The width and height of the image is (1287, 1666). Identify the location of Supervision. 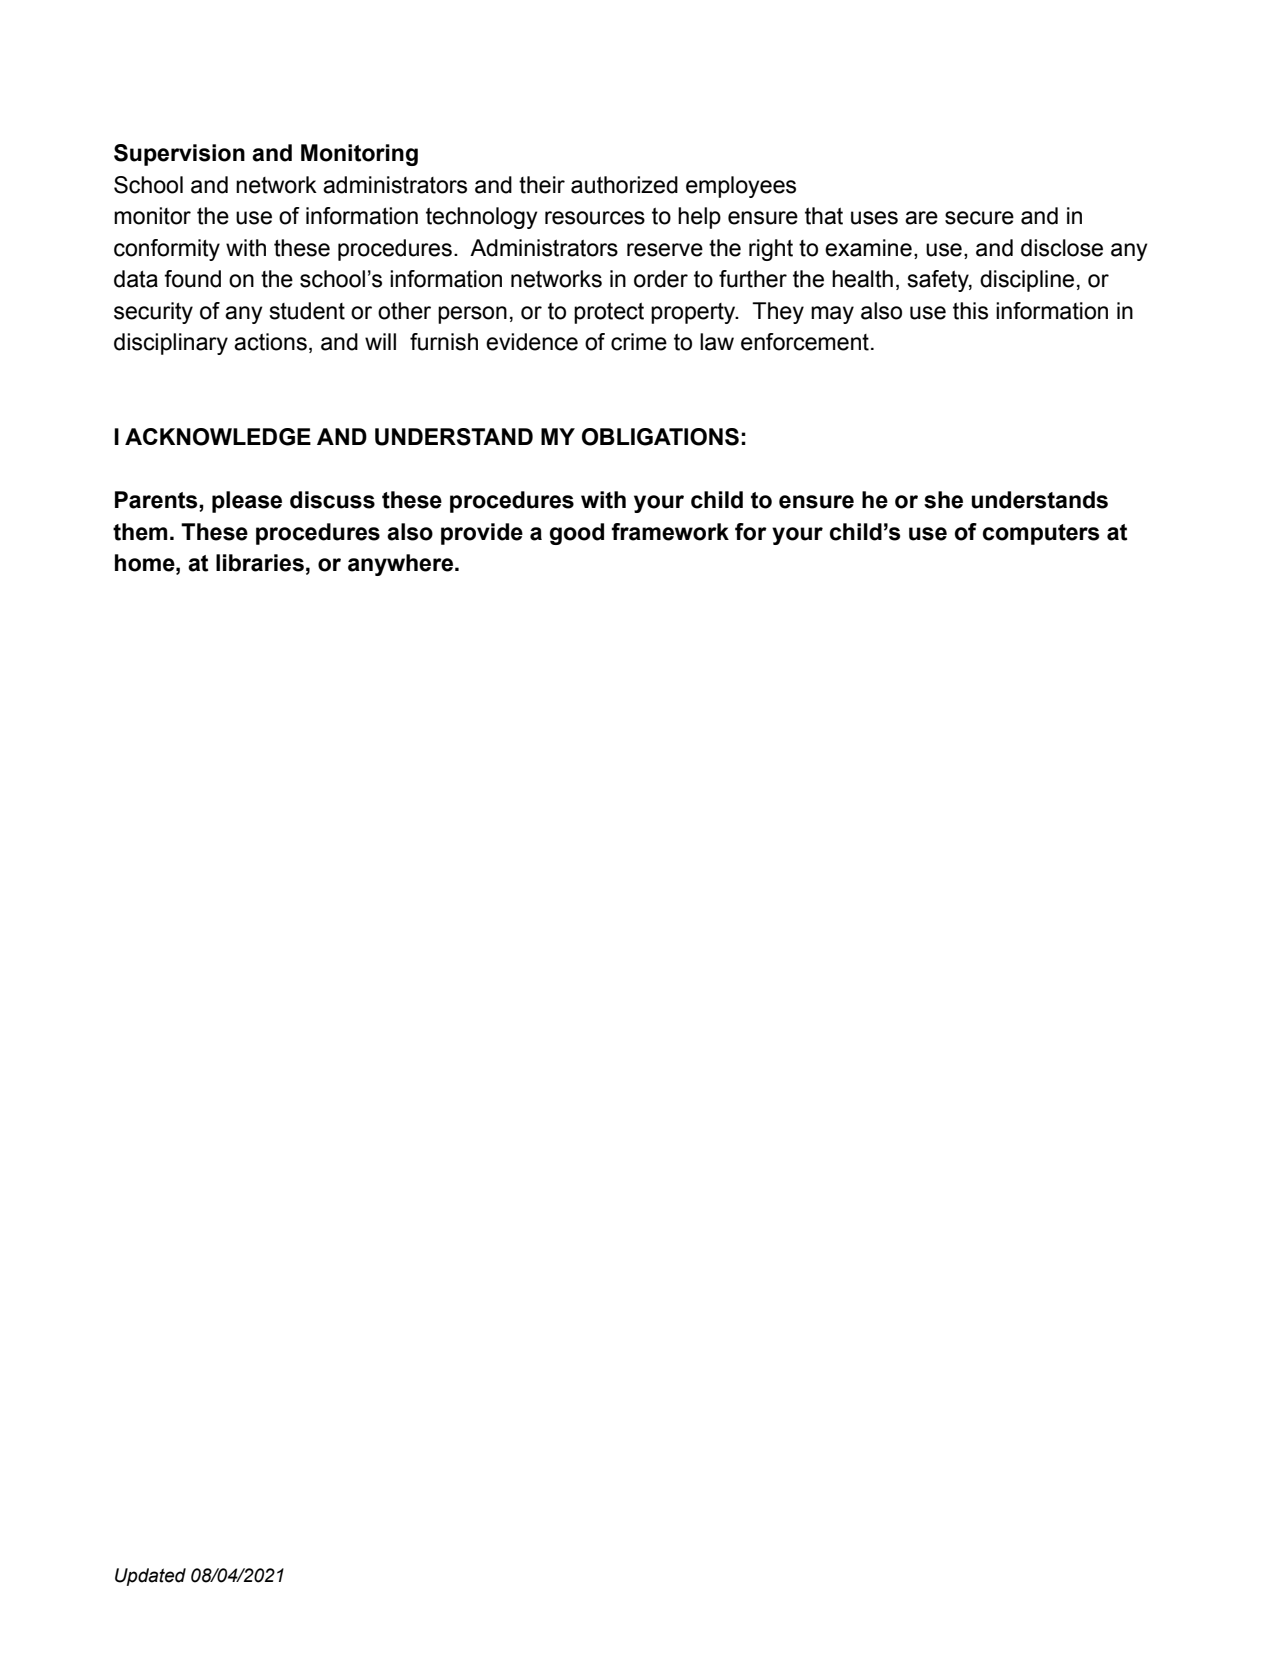
(179, 155).
